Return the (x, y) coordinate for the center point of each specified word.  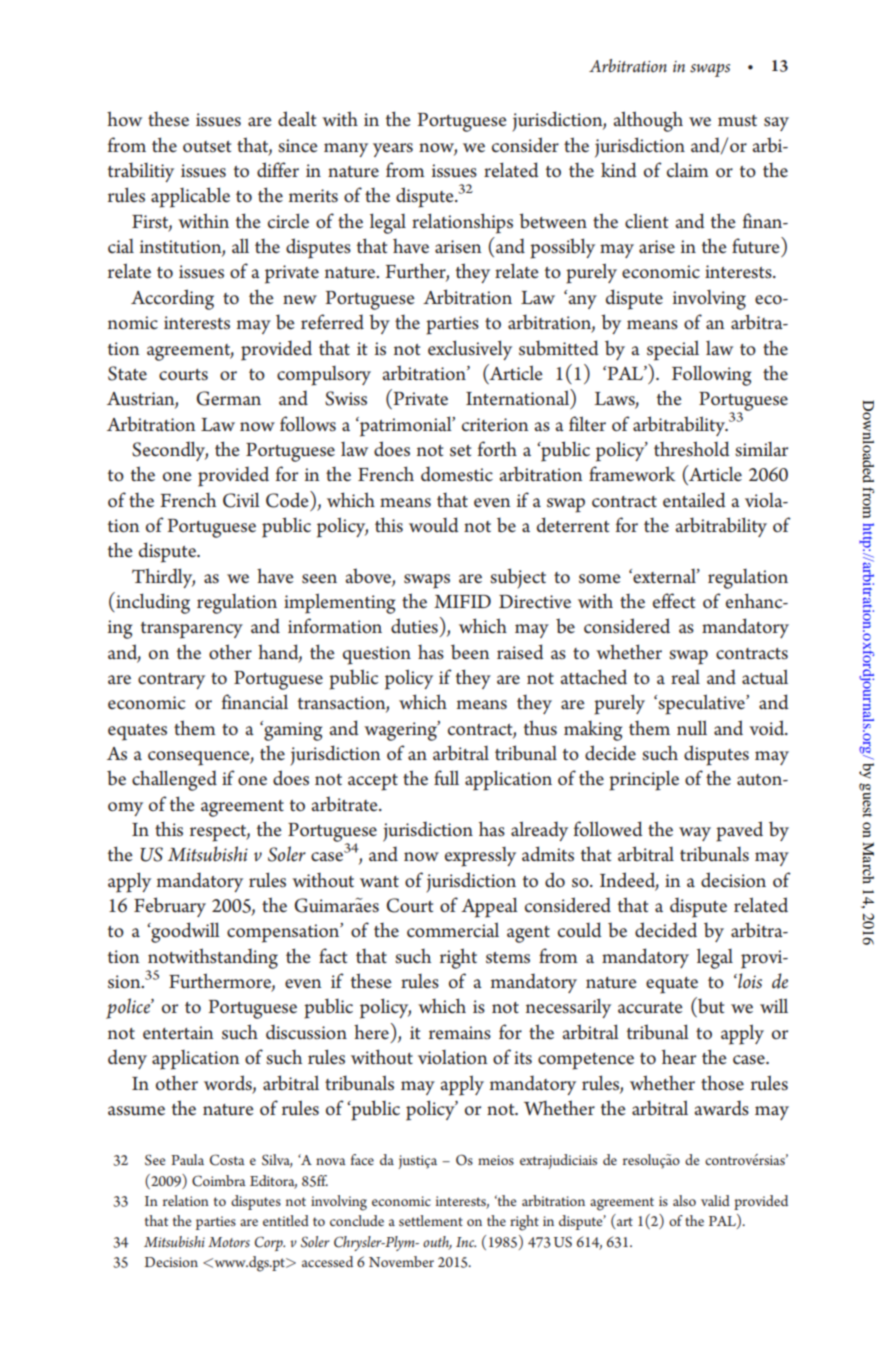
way (695, 834)
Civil (241, 500)
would (433, 525)
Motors (229, 1242)
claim (688, 170)
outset (207, 147)
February (170, 907)
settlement (431, 1220)
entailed (694, 500)
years (393, 150)
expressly (480, 857)
